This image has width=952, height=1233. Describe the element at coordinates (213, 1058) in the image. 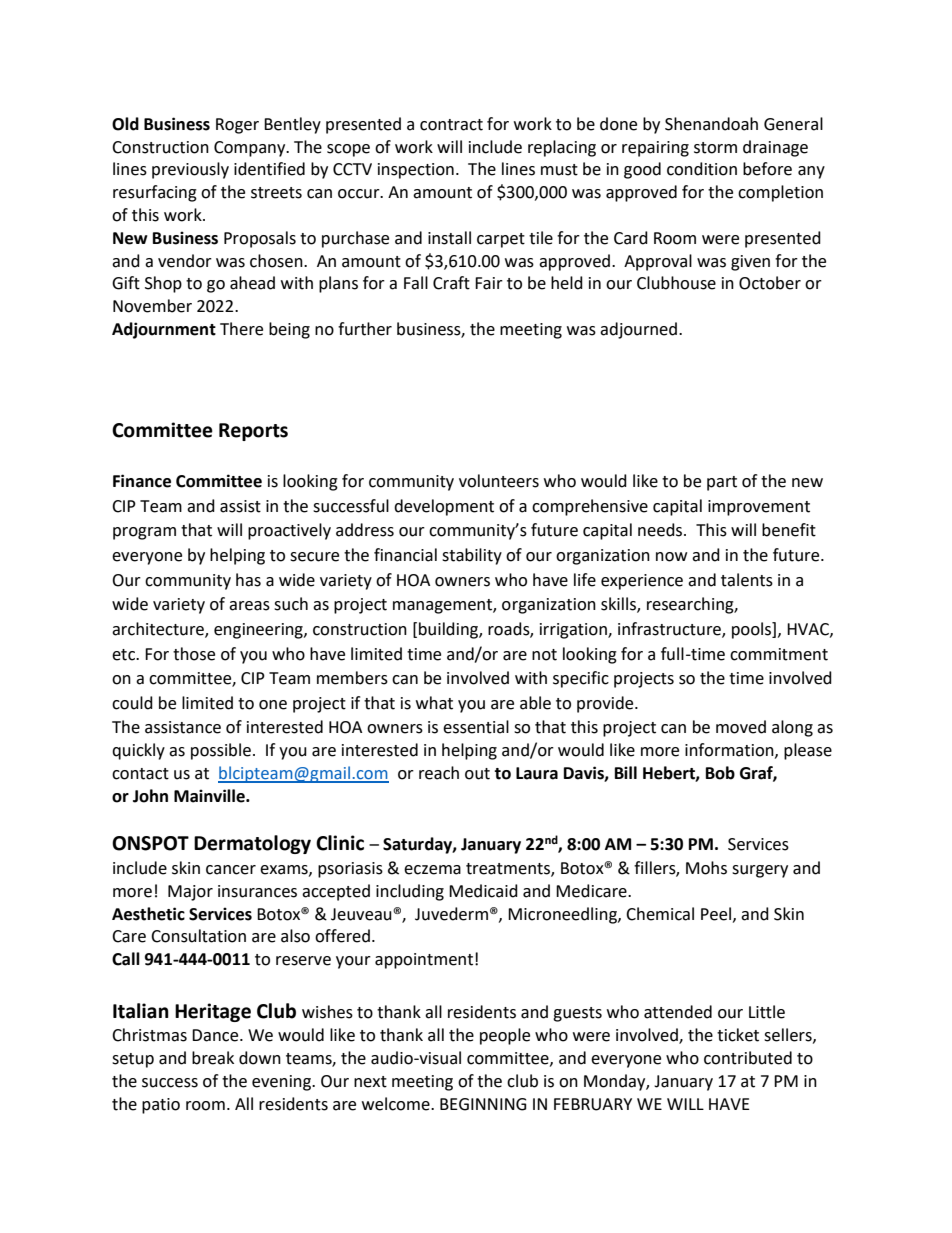

I see `break` at that location.
